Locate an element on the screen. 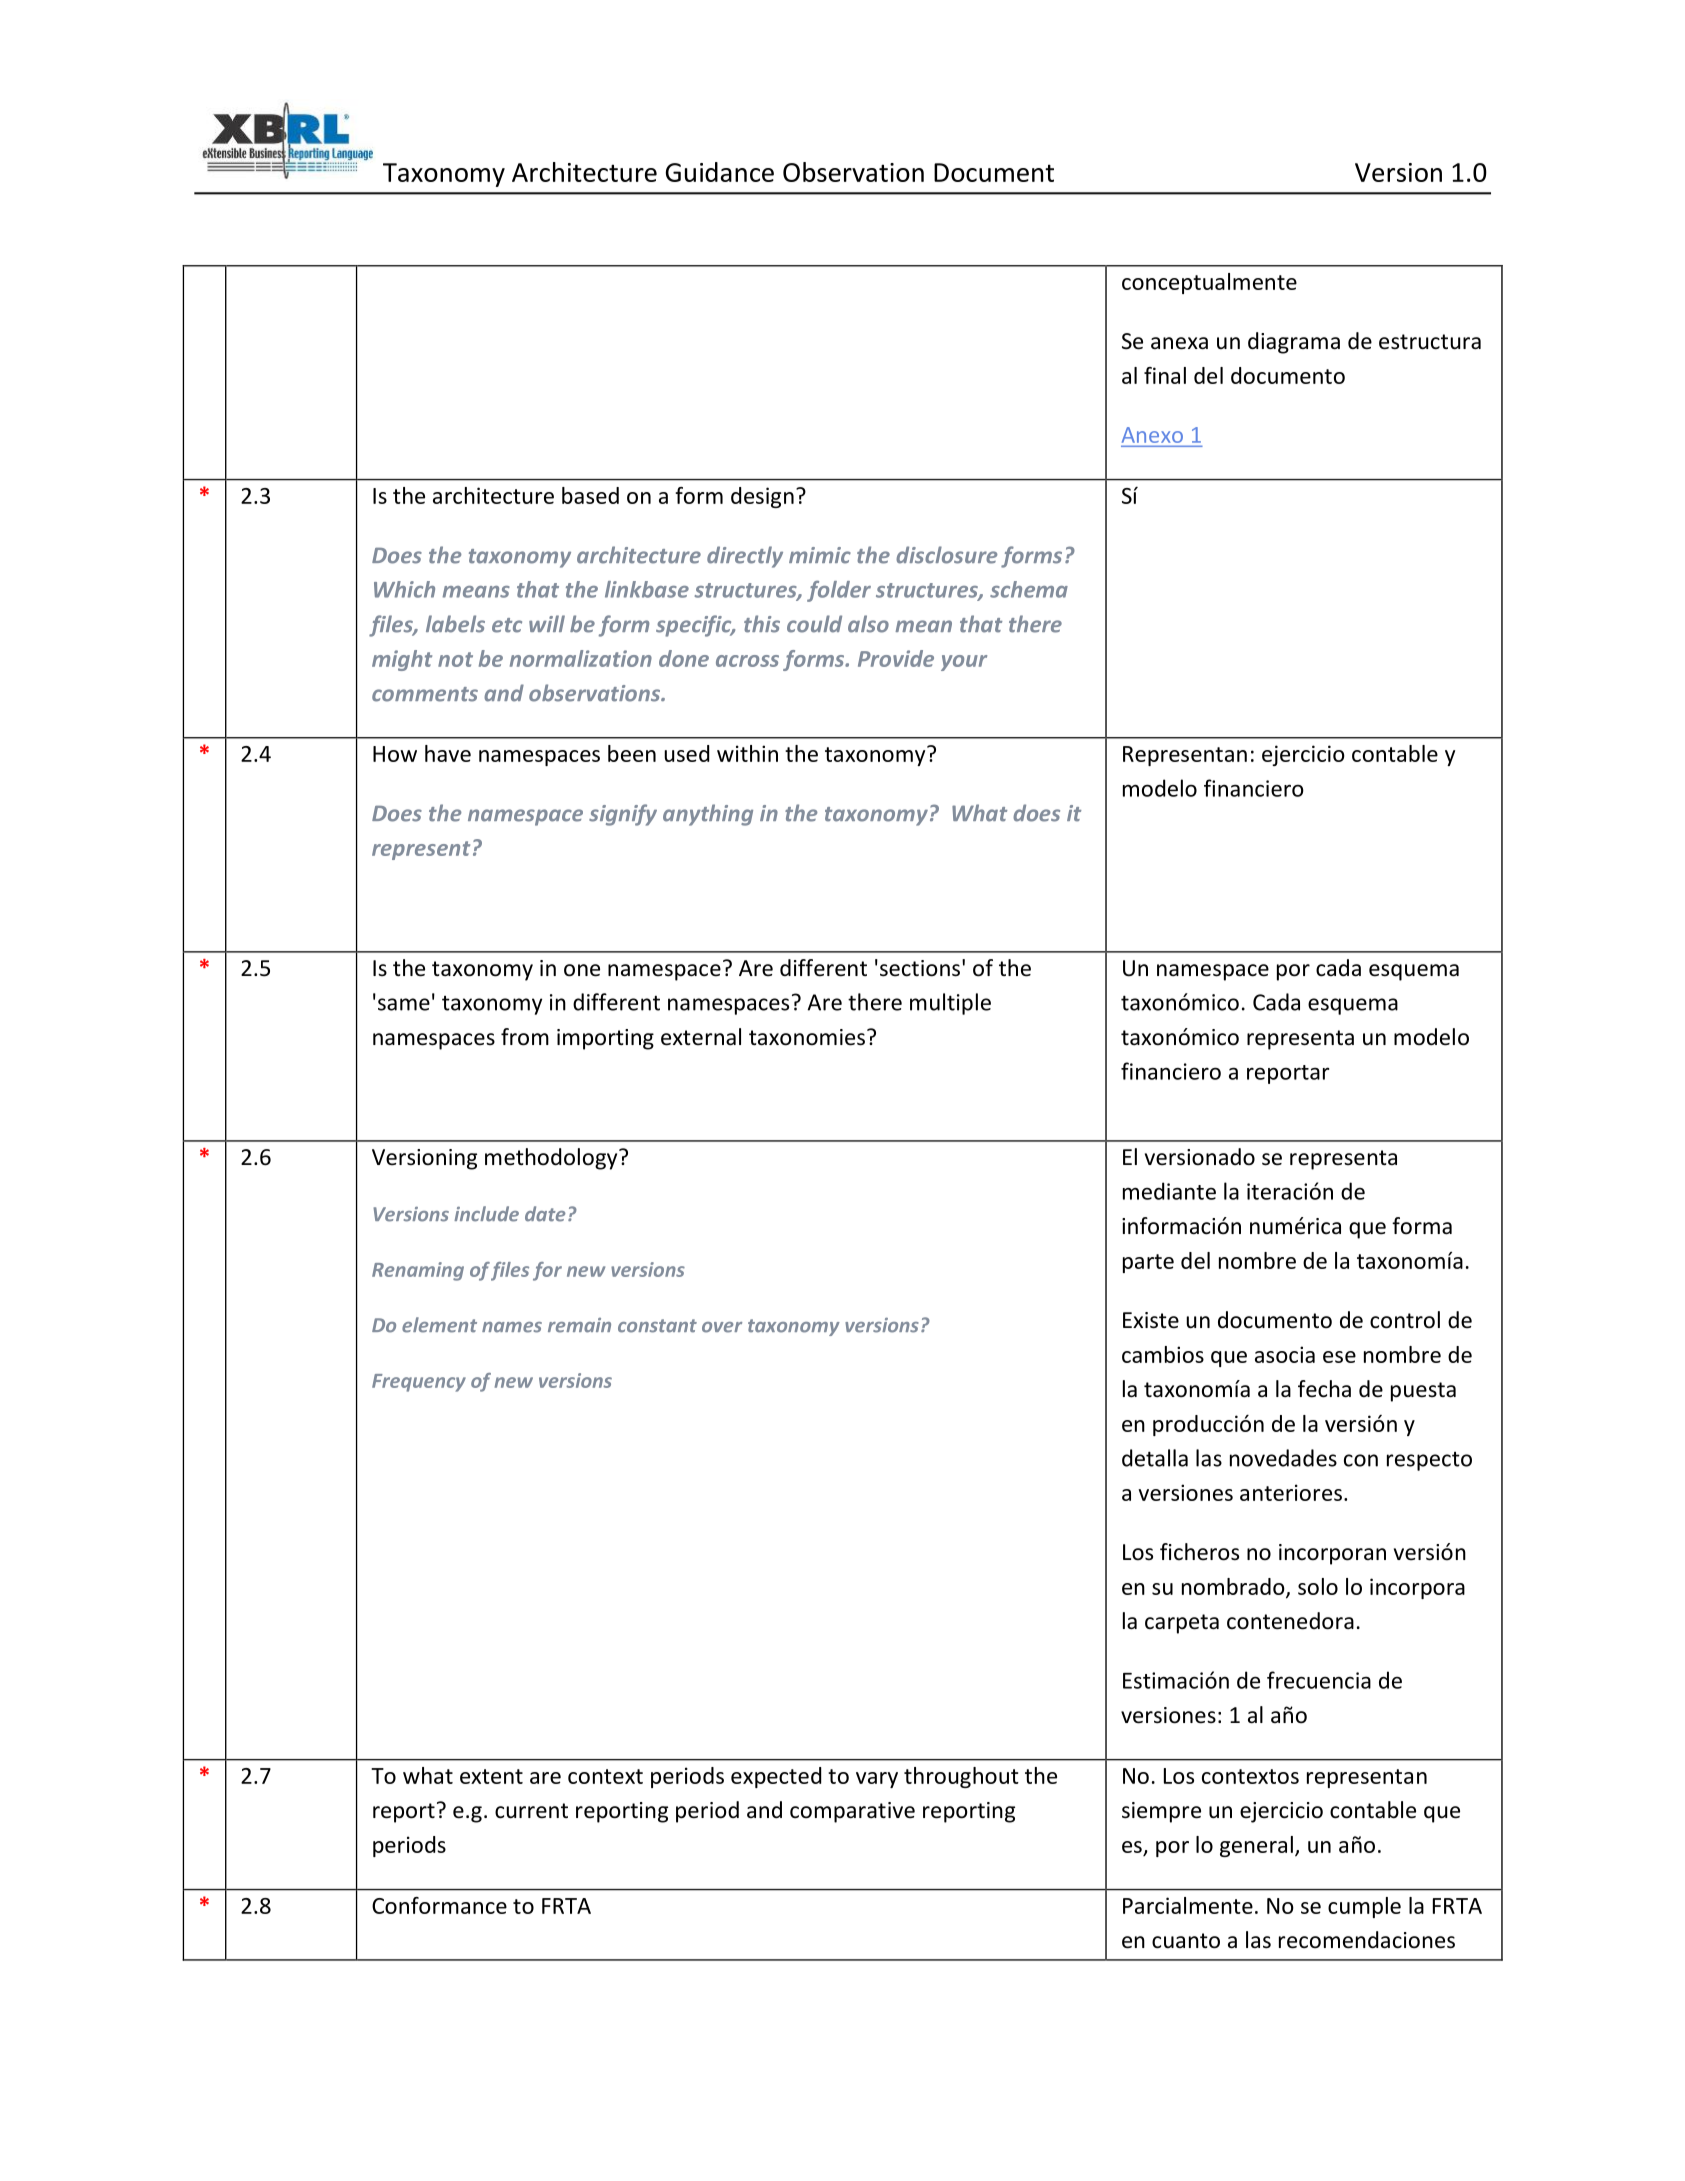 The width and height of the screenshot is (1685, 2181). final is located at coordinates (1165, 375).
